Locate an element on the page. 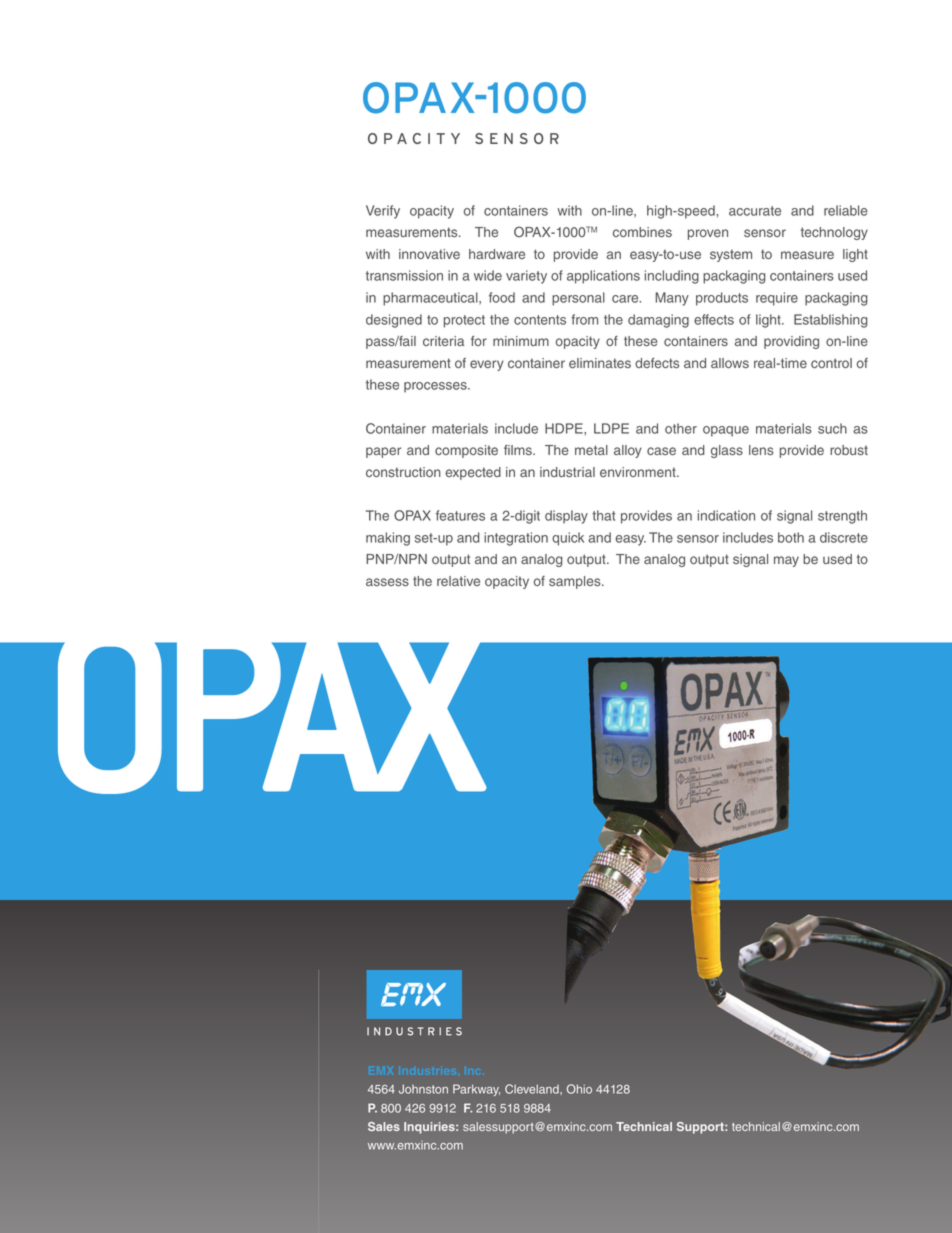 The width and height of the document is (952, 1233). Cleveland is located at coordinates (533, 1089).
